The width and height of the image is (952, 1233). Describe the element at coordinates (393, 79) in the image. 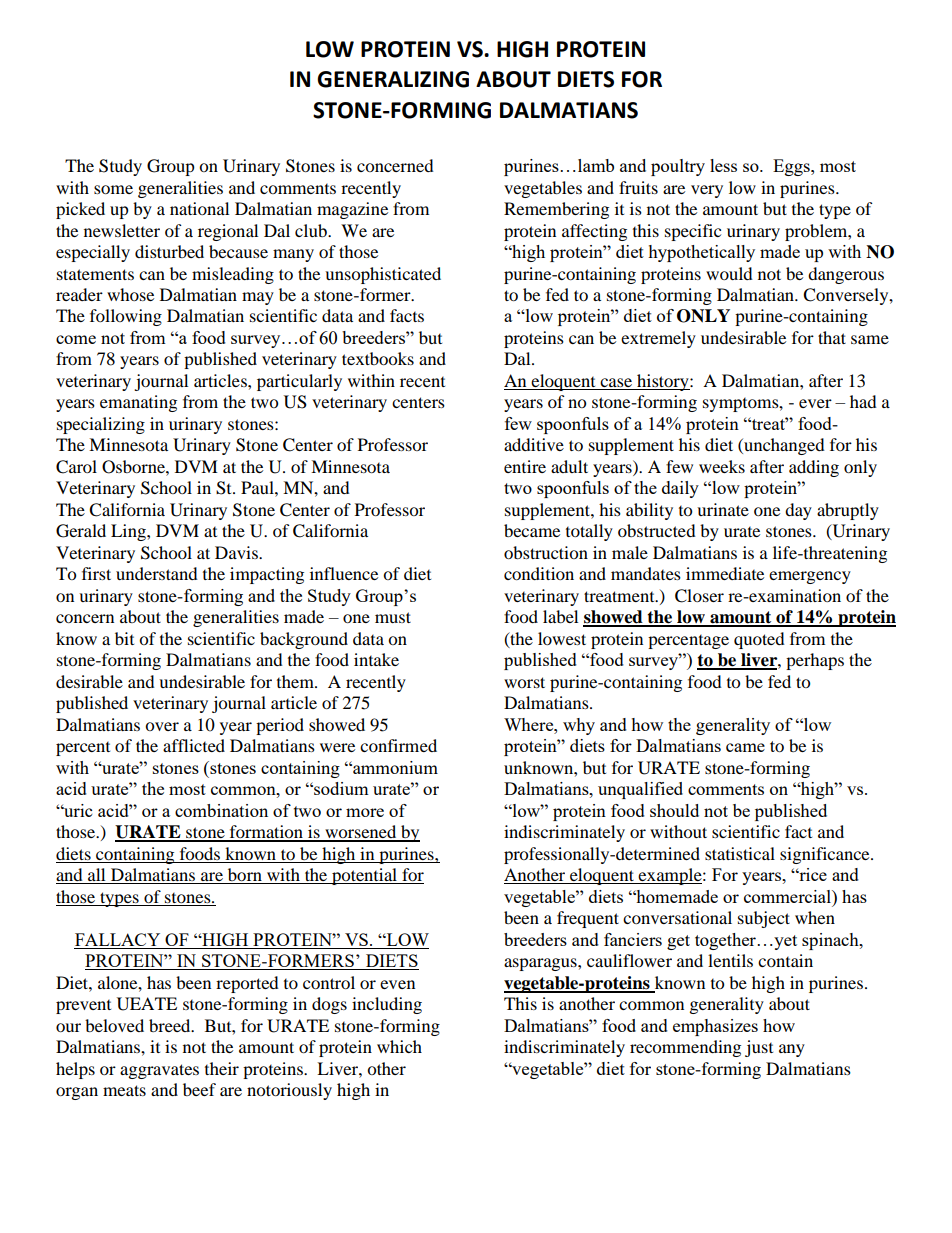

I see `GENERALIZING` at that location.
